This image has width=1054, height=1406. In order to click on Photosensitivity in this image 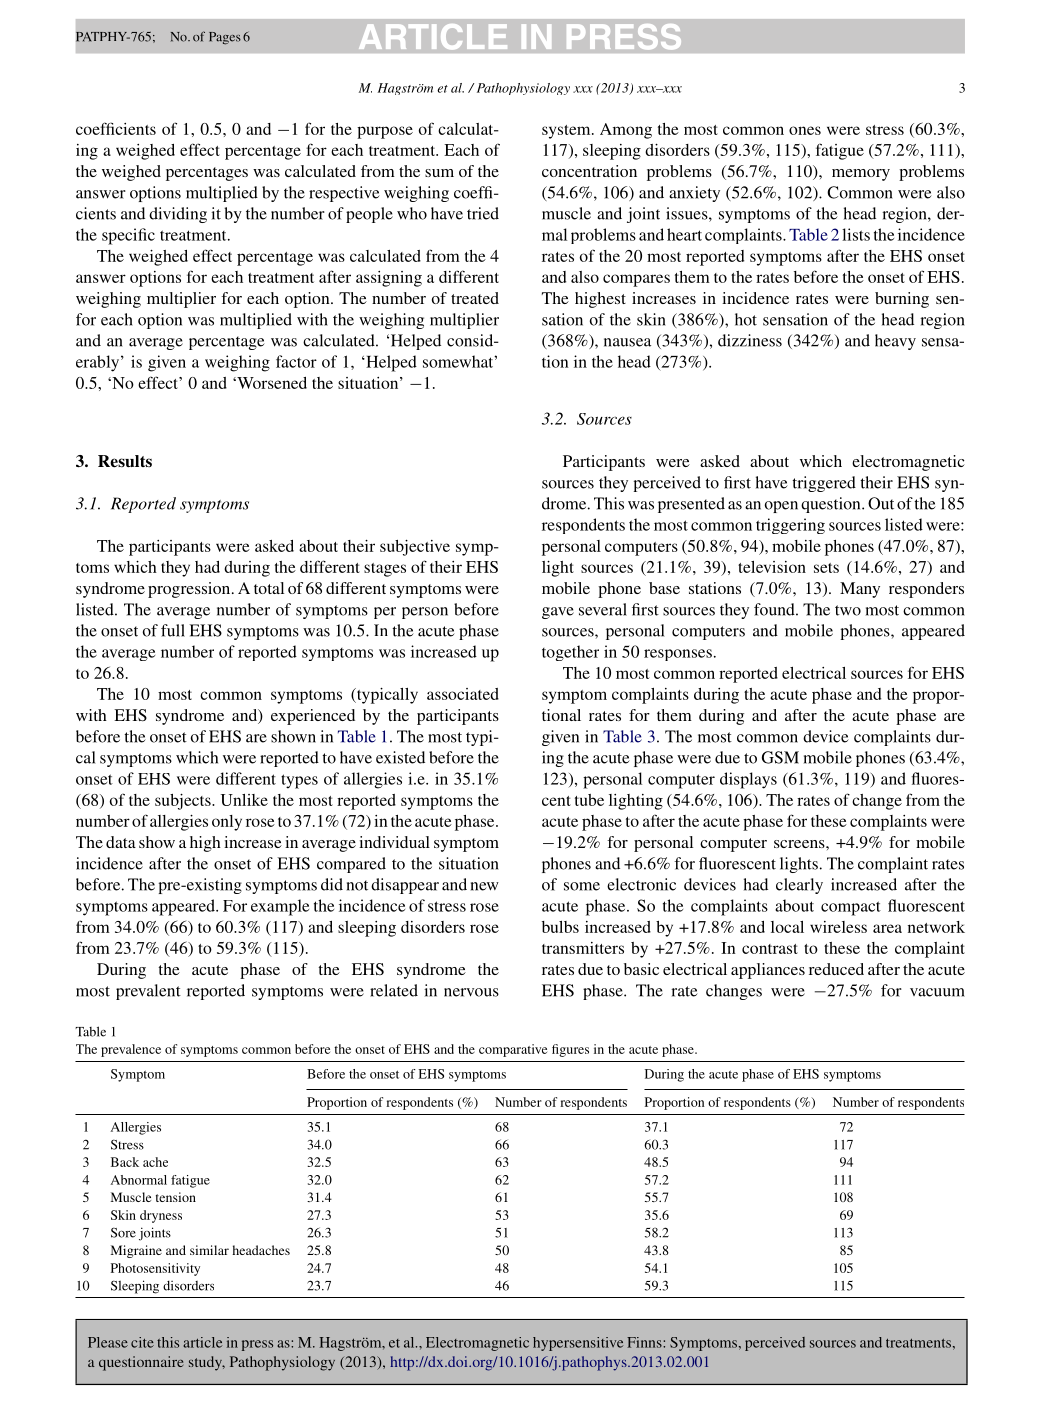, I will do `click(155, 1269)`.
